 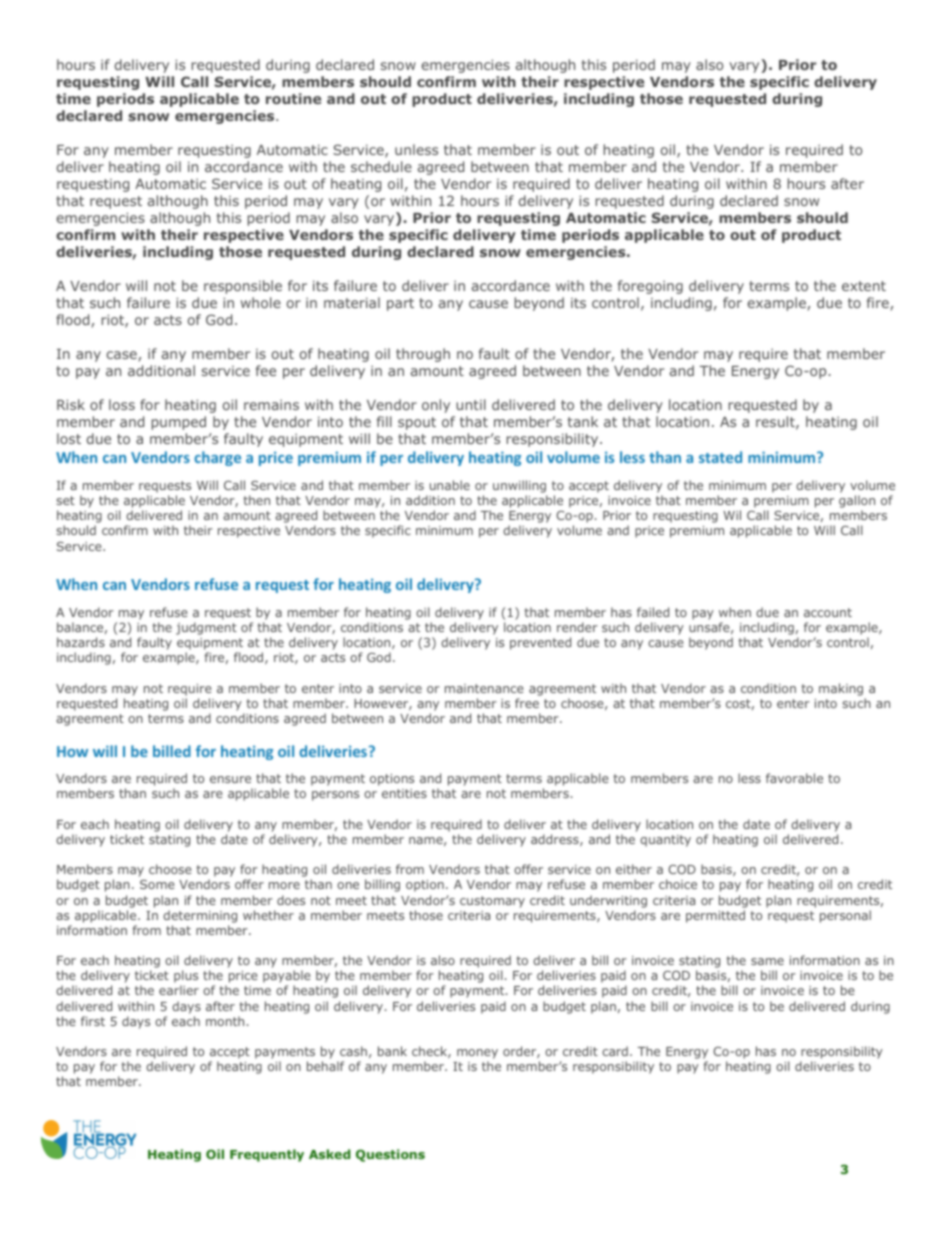 I want to click on stated, so click(x=720, y=457).
